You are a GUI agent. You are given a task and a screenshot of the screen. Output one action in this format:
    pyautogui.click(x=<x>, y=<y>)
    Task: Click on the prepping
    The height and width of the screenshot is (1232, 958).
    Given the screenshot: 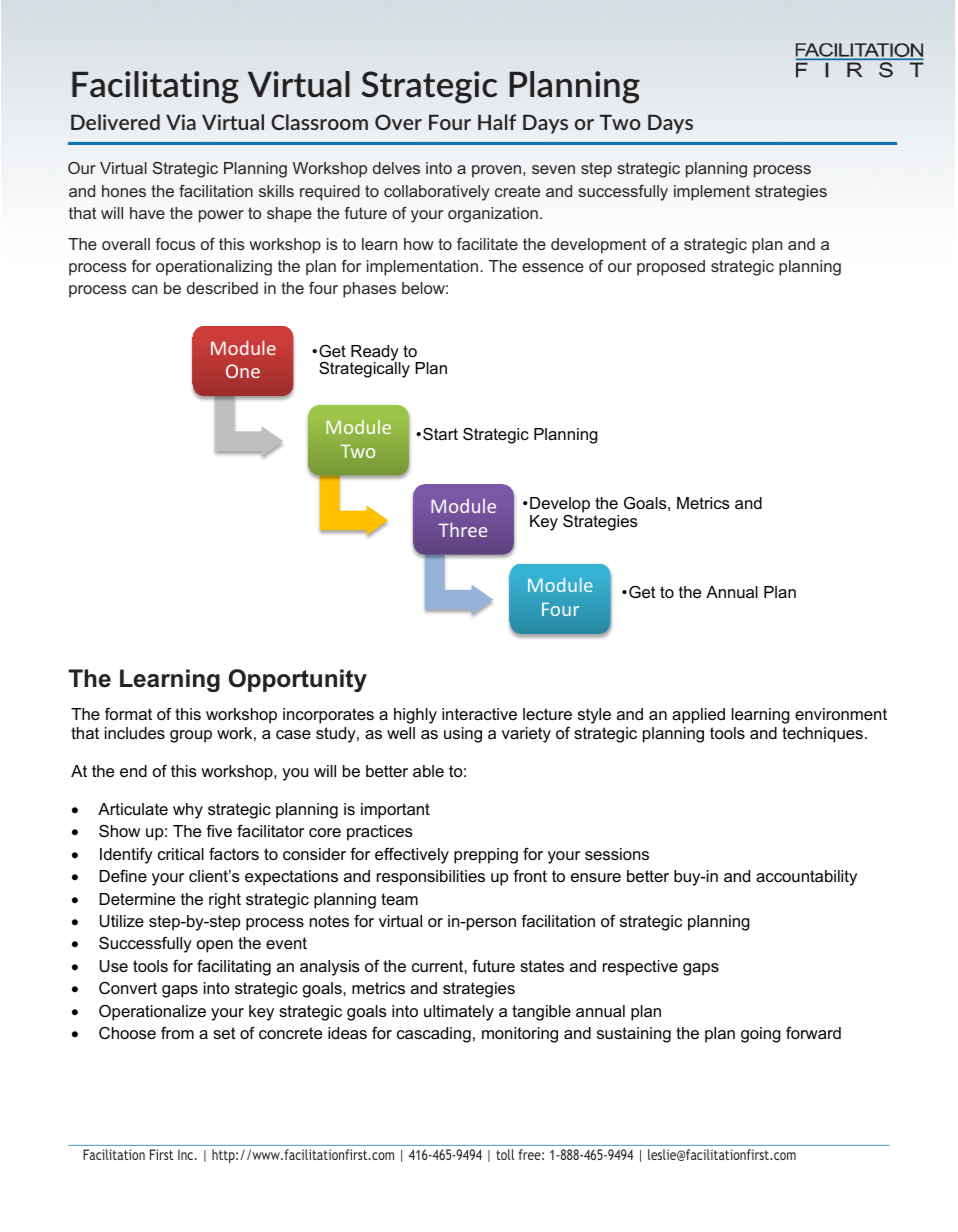 What is the action you would take?
    pyautogui.click(x=486, y=856)
